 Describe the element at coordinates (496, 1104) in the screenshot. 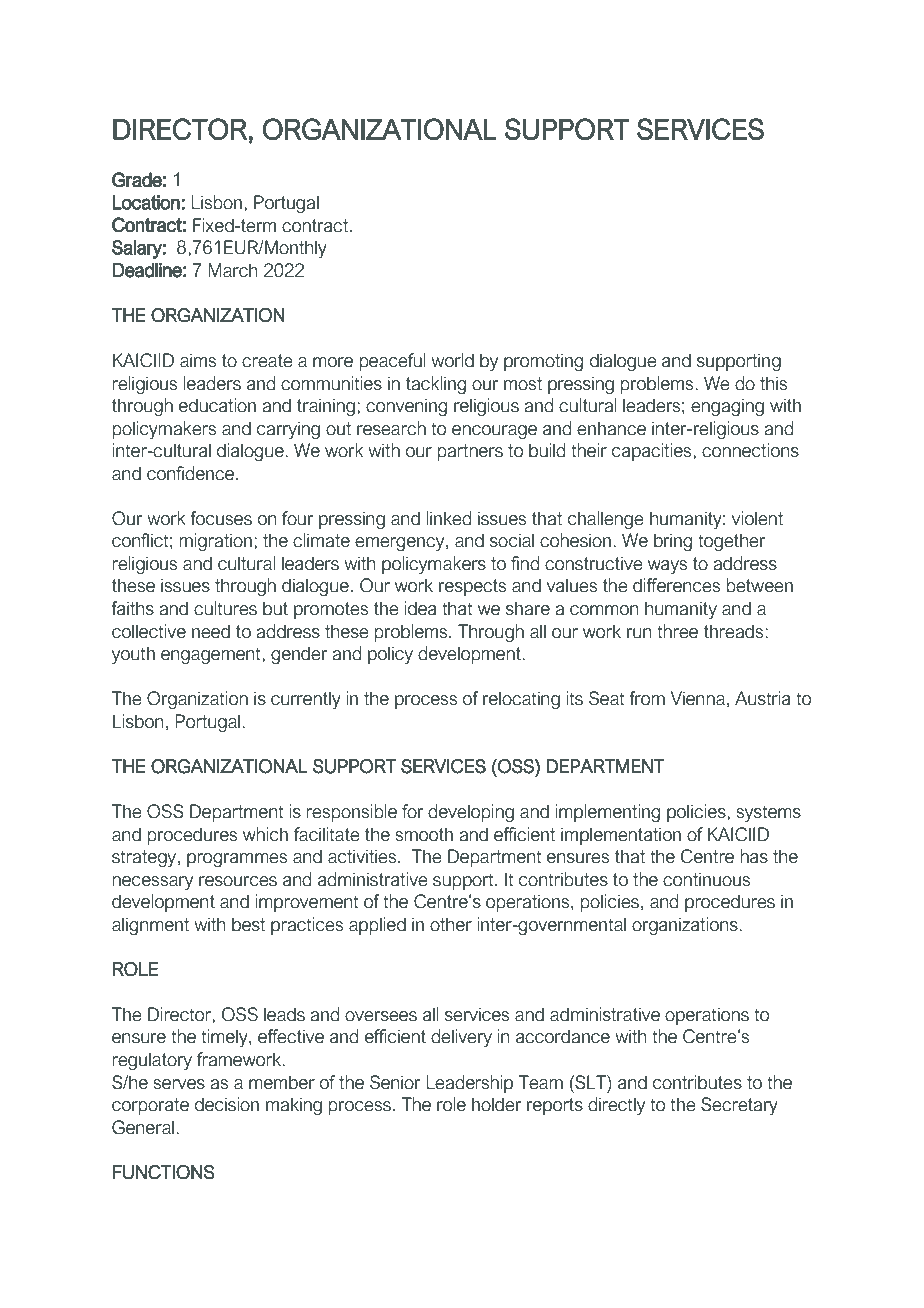

I see `holder` at that location.
